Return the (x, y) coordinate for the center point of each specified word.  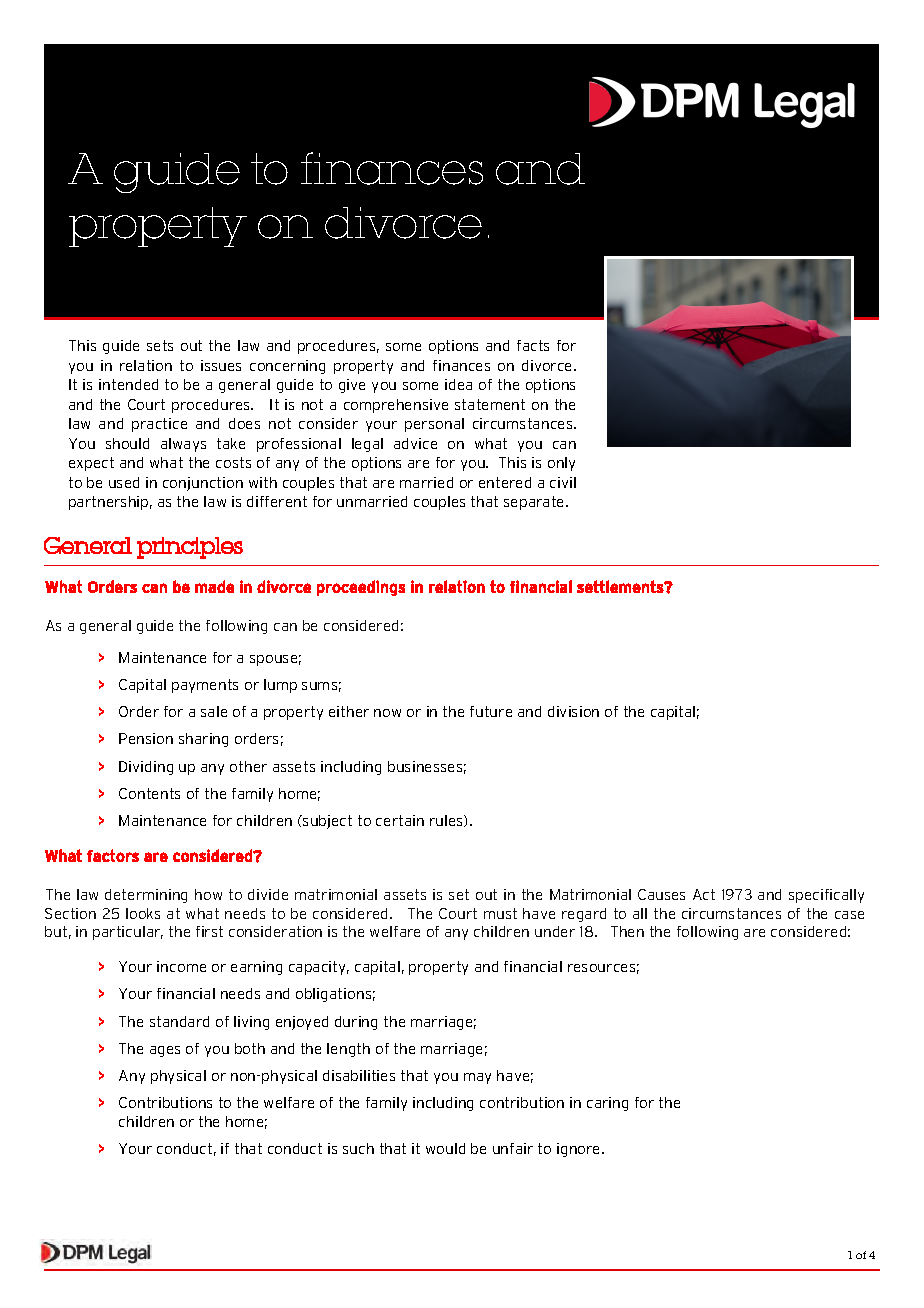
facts (533, 345)
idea (458, 384)
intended (128, 384)
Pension (146, 738)
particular (128, 933)
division (573, 711)
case (849, 915)
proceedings (361, 588)
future (491, 711)
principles (190, 548)
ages (165, 1051)
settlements (621, 586)
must (500, 913)
